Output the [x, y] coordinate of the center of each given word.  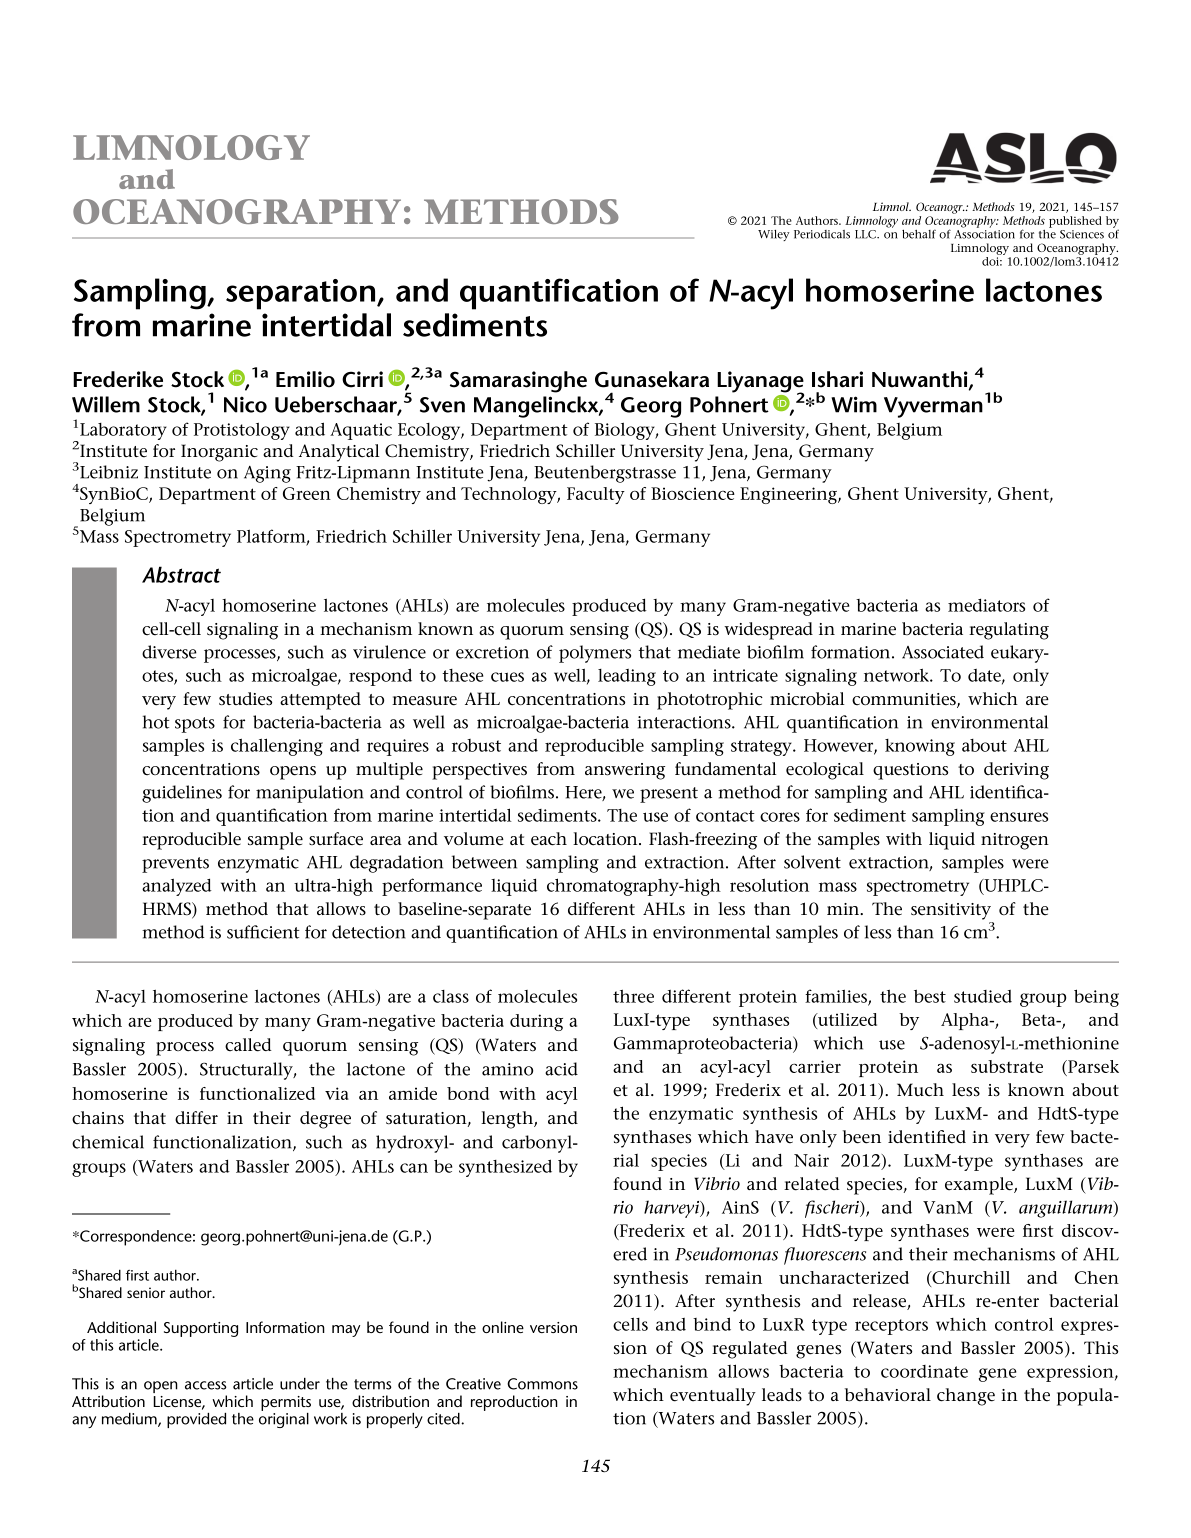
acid [561, 1069]
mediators [986, 605]
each [549, 839]
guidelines [182, 794]
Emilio [305, 379]
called [248, 1045]
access [206, 1385]
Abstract [181, 574]
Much [920, 1090]
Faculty [596, 495]
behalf [919, 234]
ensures [1019, 817]
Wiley [773, 235]
